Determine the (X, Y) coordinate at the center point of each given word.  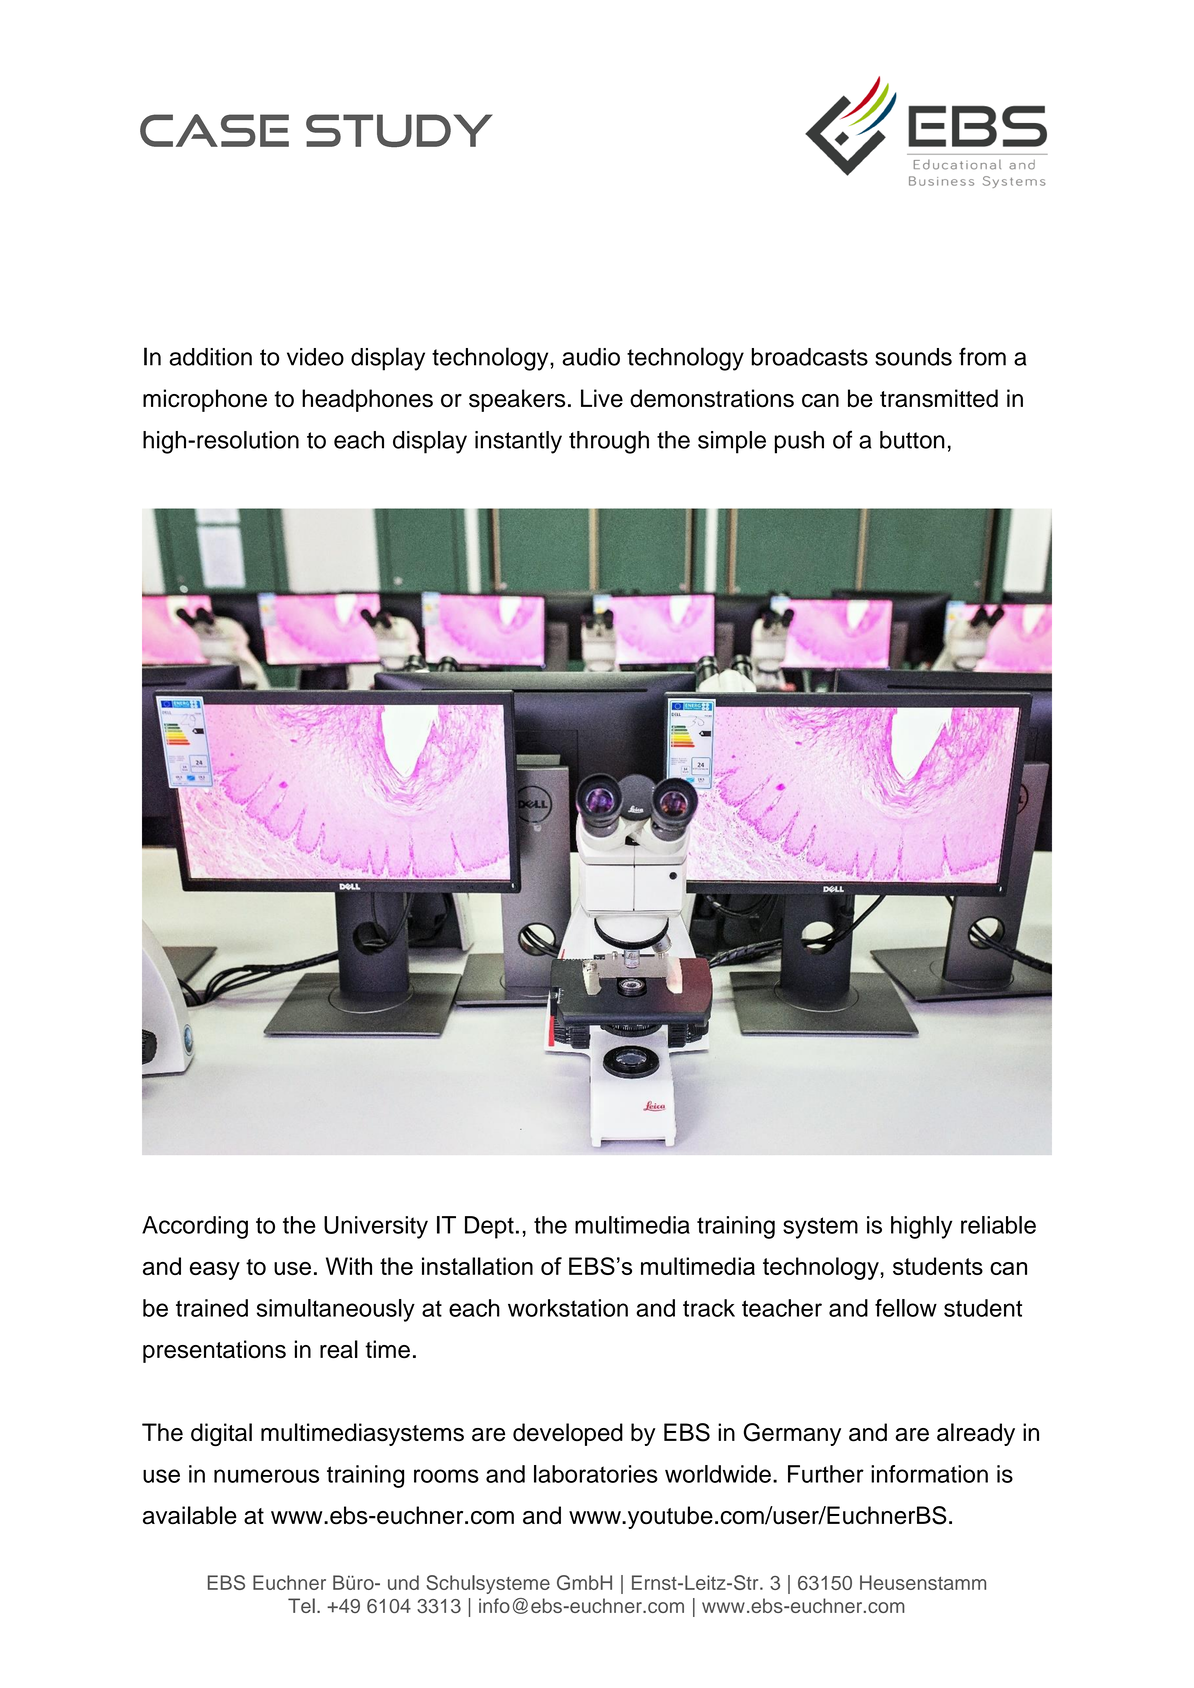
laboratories (596, 1474)
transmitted (939, 398)
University (376, 1227)
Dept (489, 1227)
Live (602, 398)
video (315, 357)
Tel (301, 1605)
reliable (998, 1225)
